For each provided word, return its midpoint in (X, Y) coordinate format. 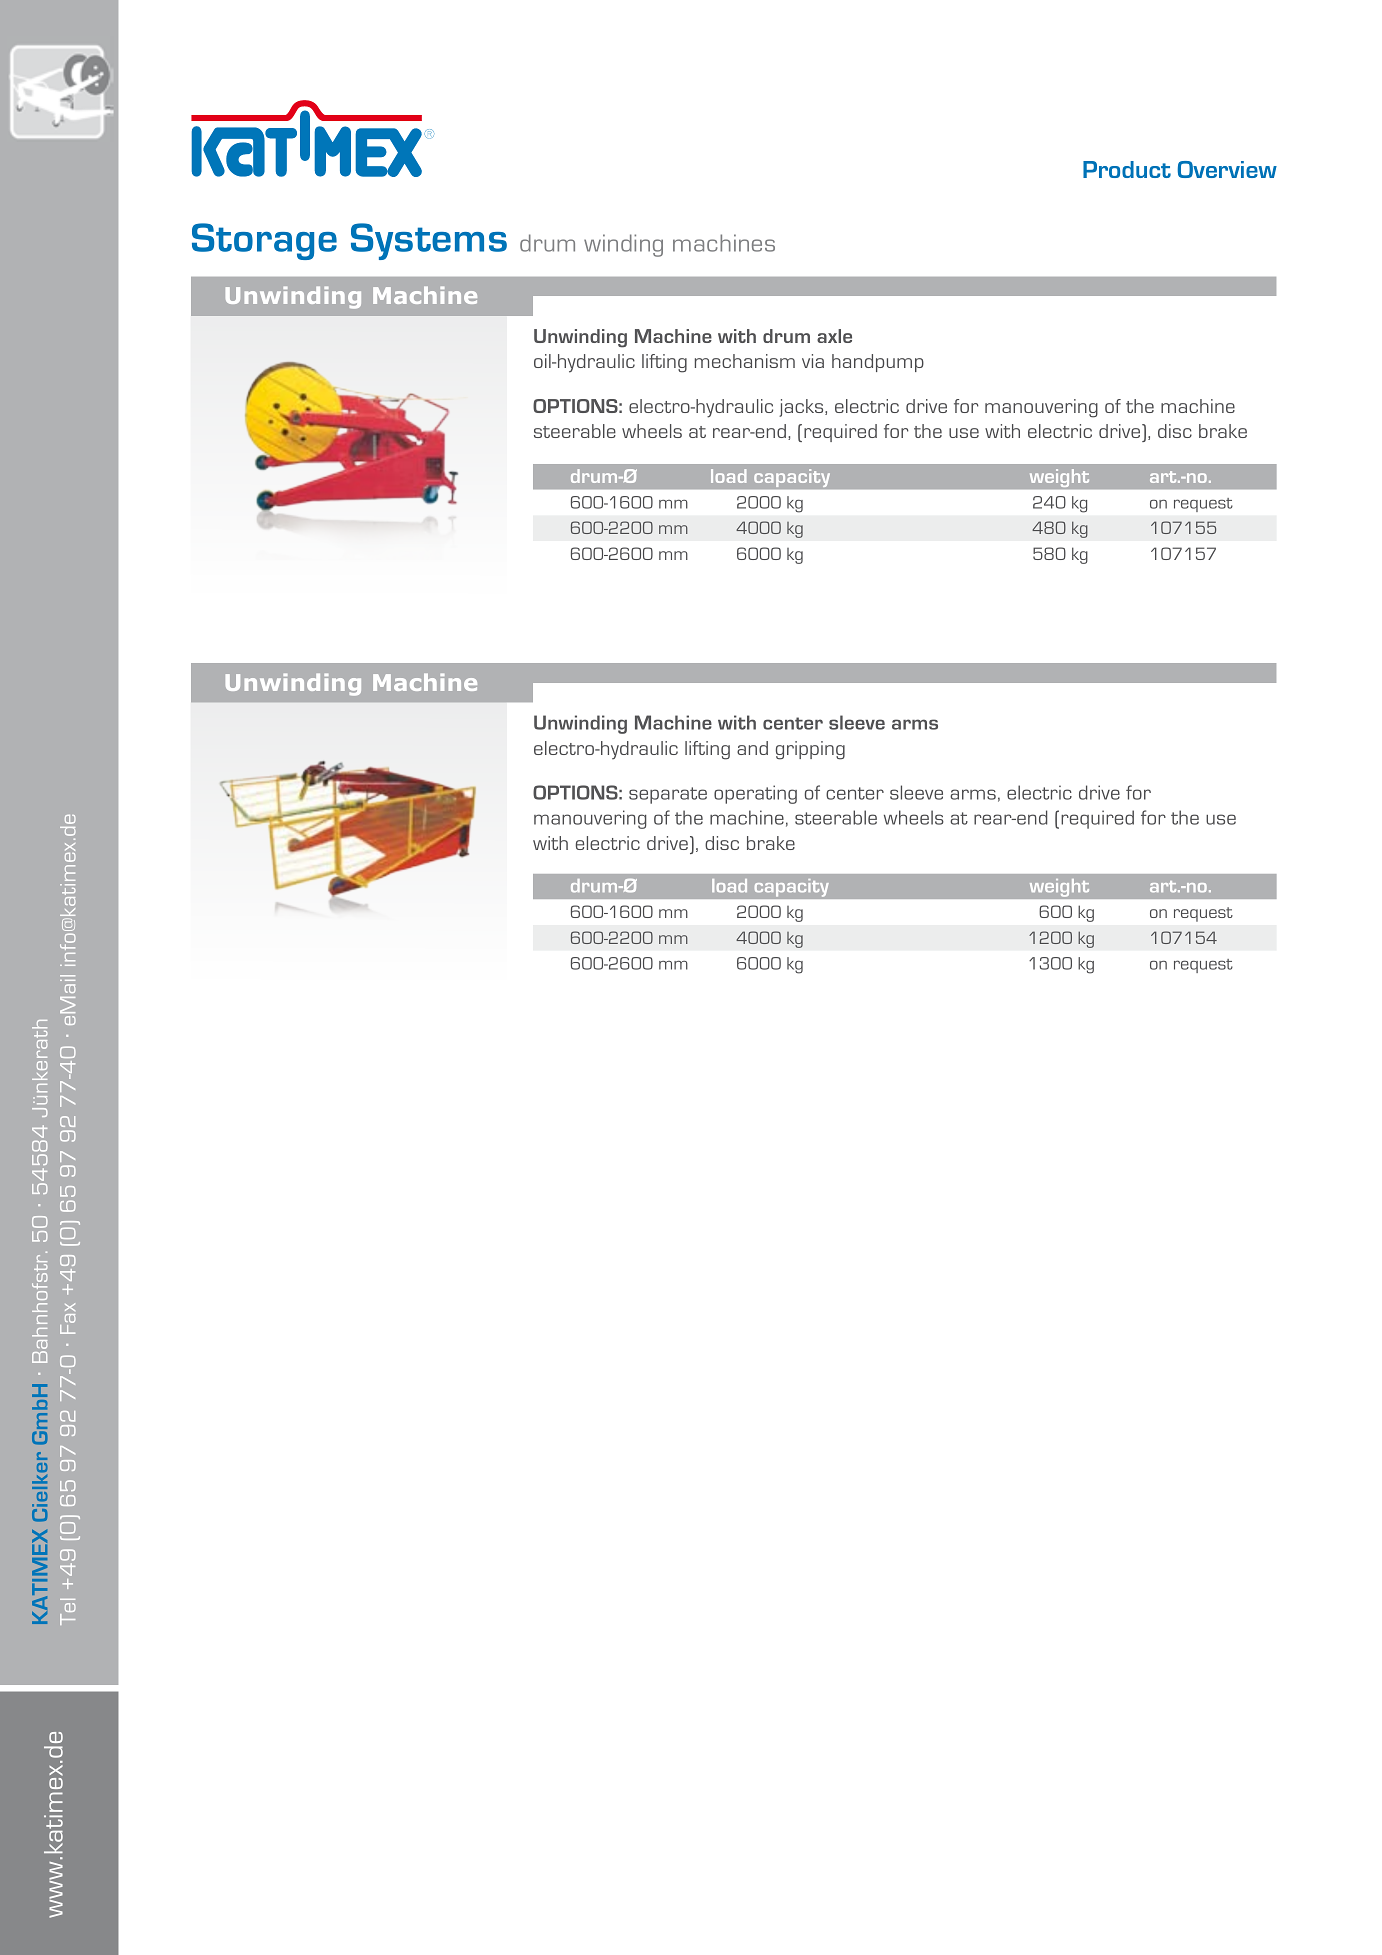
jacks (802, 408)
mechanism (745, 361)
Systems (429, 241)
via (813, 361)
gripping (810, 750)
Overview (1227, 169)
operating (755, 794)
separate (668, 795)
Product (1127, 169)
